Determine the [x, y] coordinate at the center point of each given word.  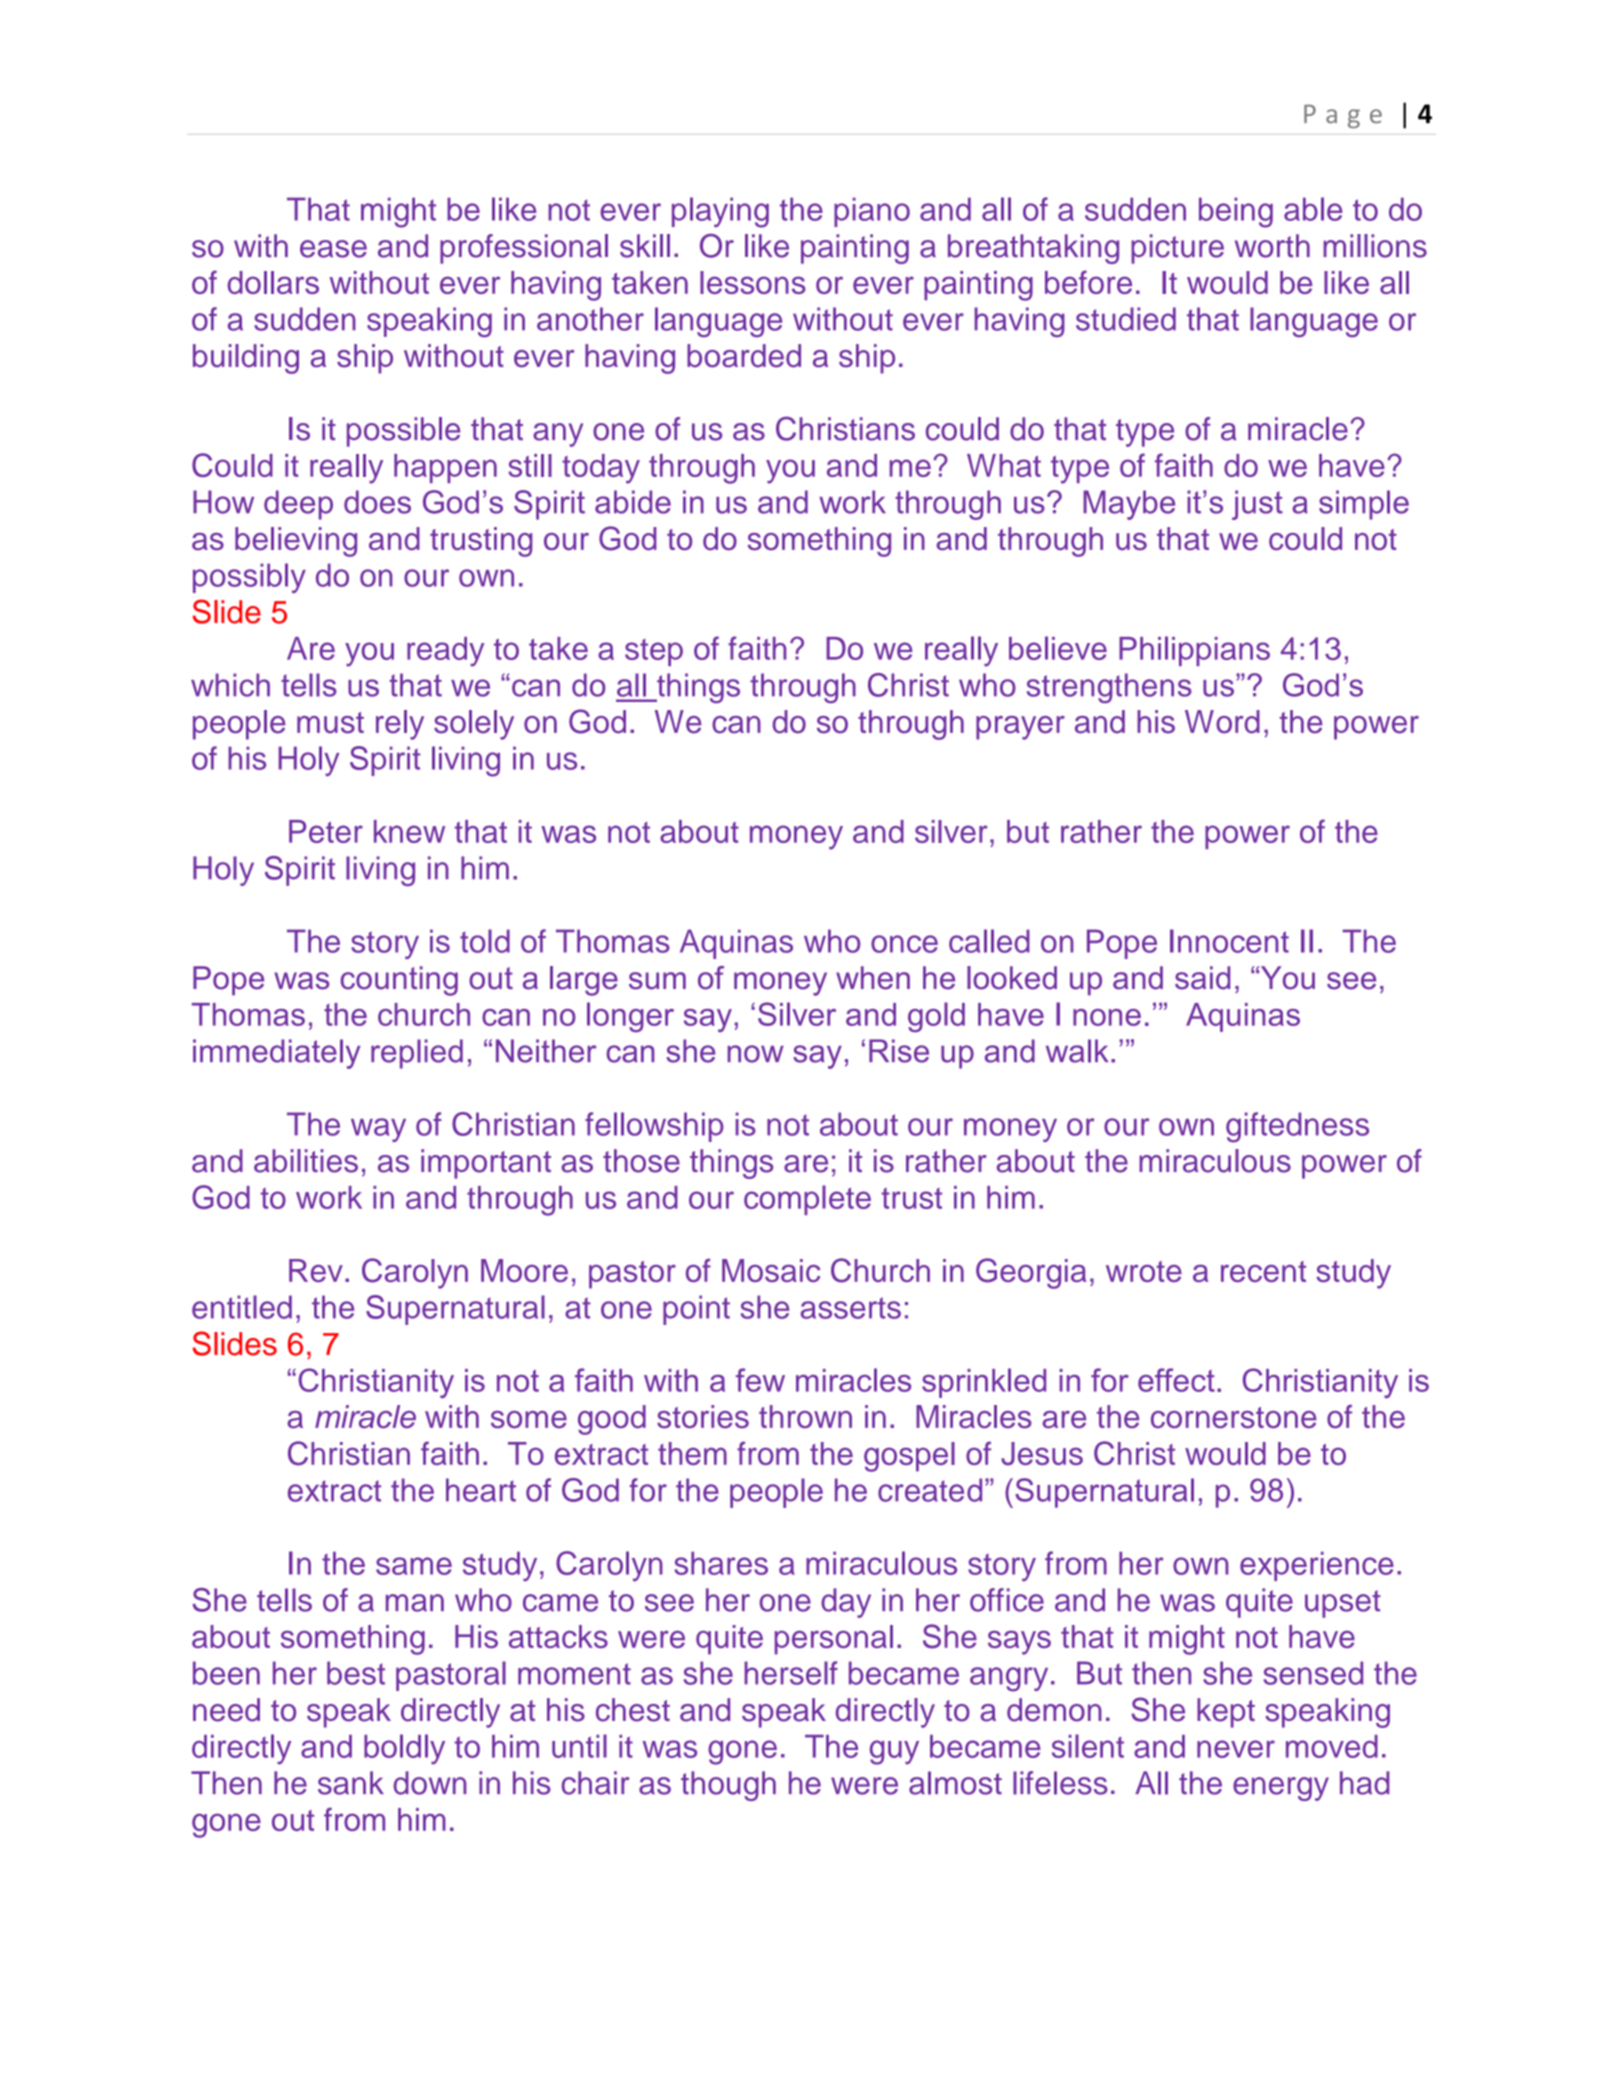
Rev [316, 1270]
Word [1222, 722]
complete [807, 1200]
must [330, 723]
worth [1272, 246]
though [728, 1786]
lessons [753, 282]
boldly [404, 1749]
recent [1263, 1271]
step [654, 652]
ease [333, 249]
